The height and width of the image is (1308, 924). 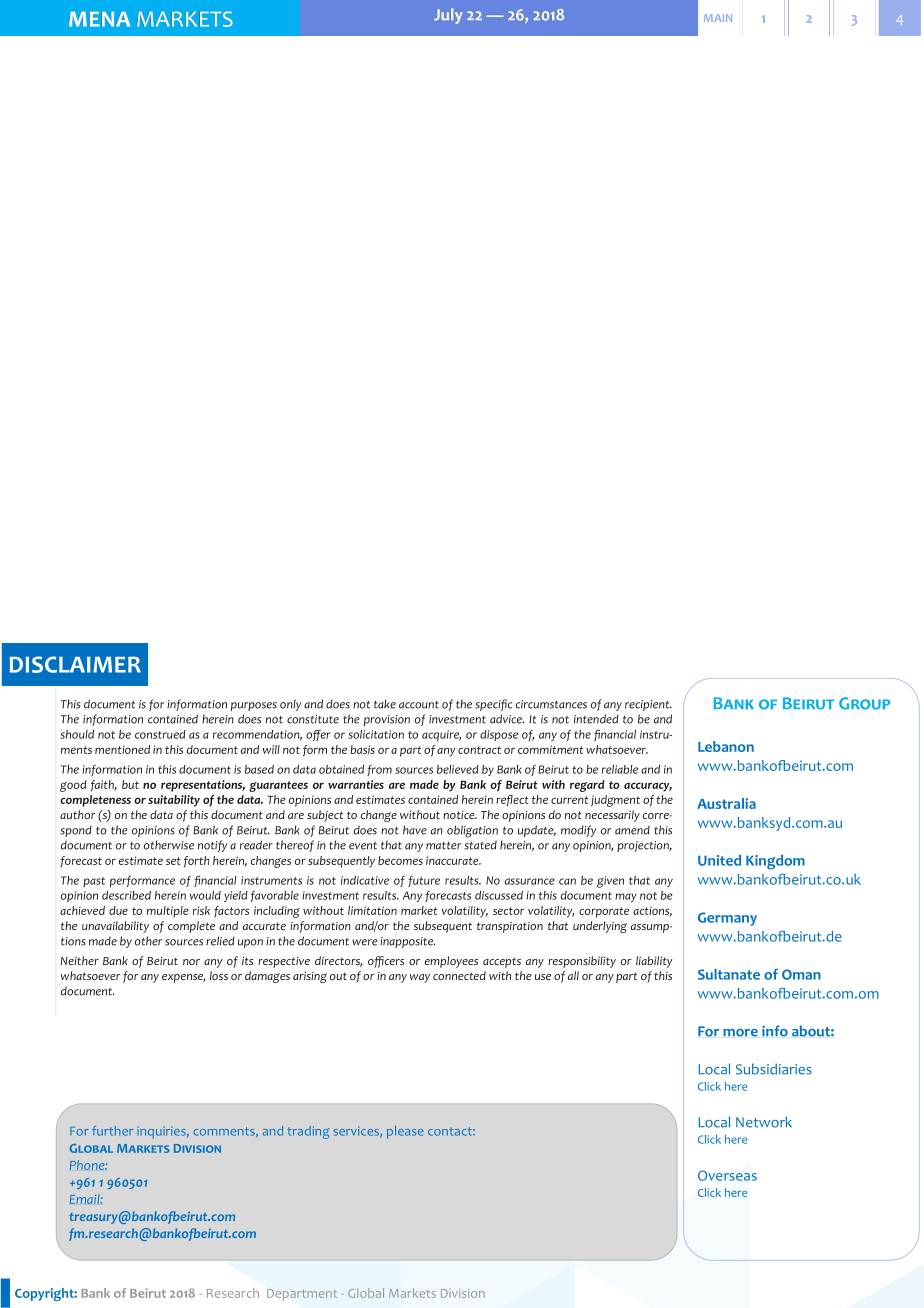 What do you see at coordinates (727, 919) in the image?
I see `Germany` at bounding box center [727, 919].
